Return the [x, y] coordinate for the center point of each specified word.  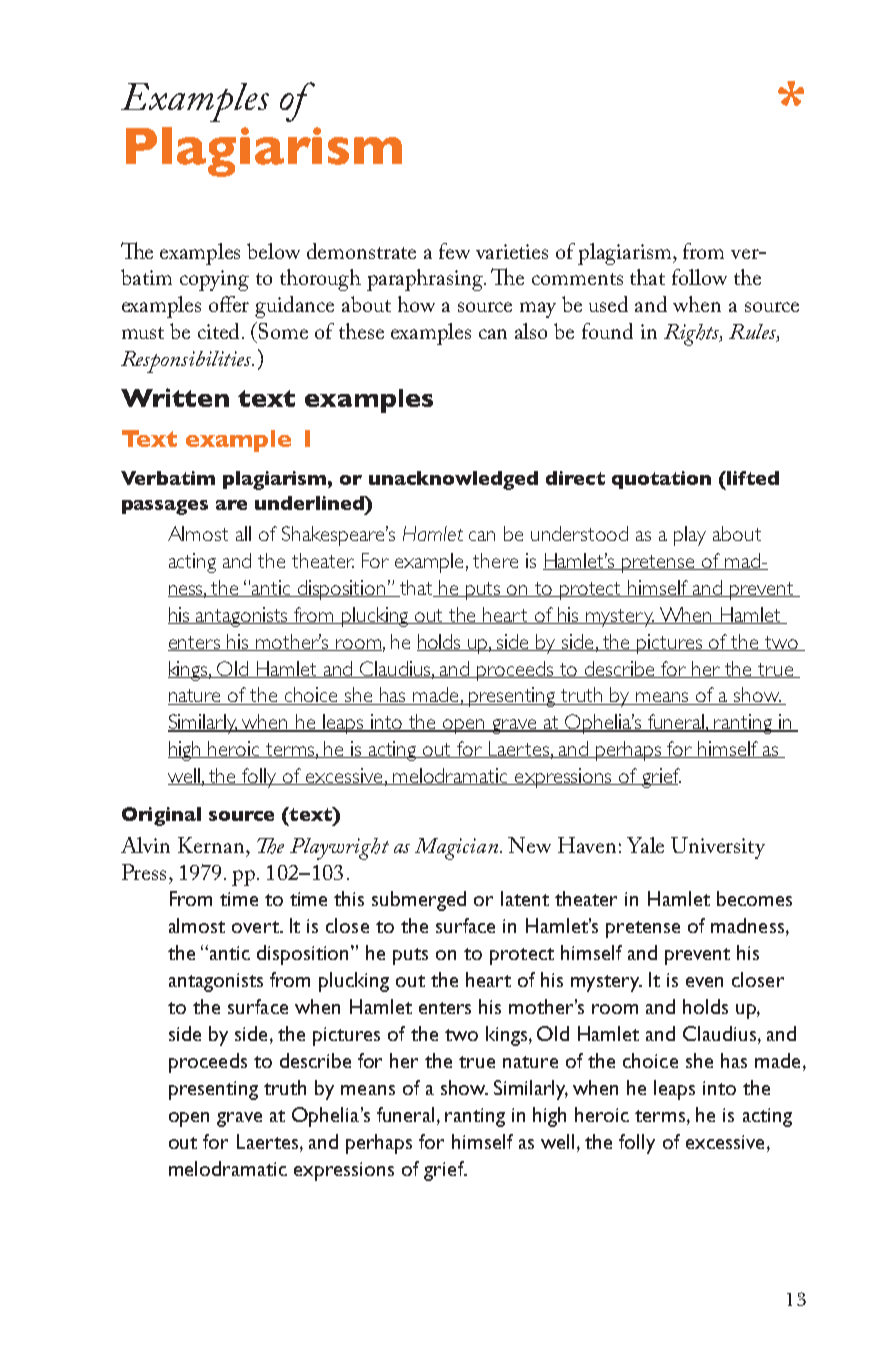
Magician [456, 849]
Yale [645, 845]
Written [175, 397]
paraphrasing [426, 280]
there [495, 560]
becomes [754, 898]
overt [256, 927]
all [243, 533]
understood [579, 533]
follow [699, 277]
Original [161, 816]
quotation [661, 480]
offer [229, 304]
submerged [419, 901]
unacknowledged [453, 480]
